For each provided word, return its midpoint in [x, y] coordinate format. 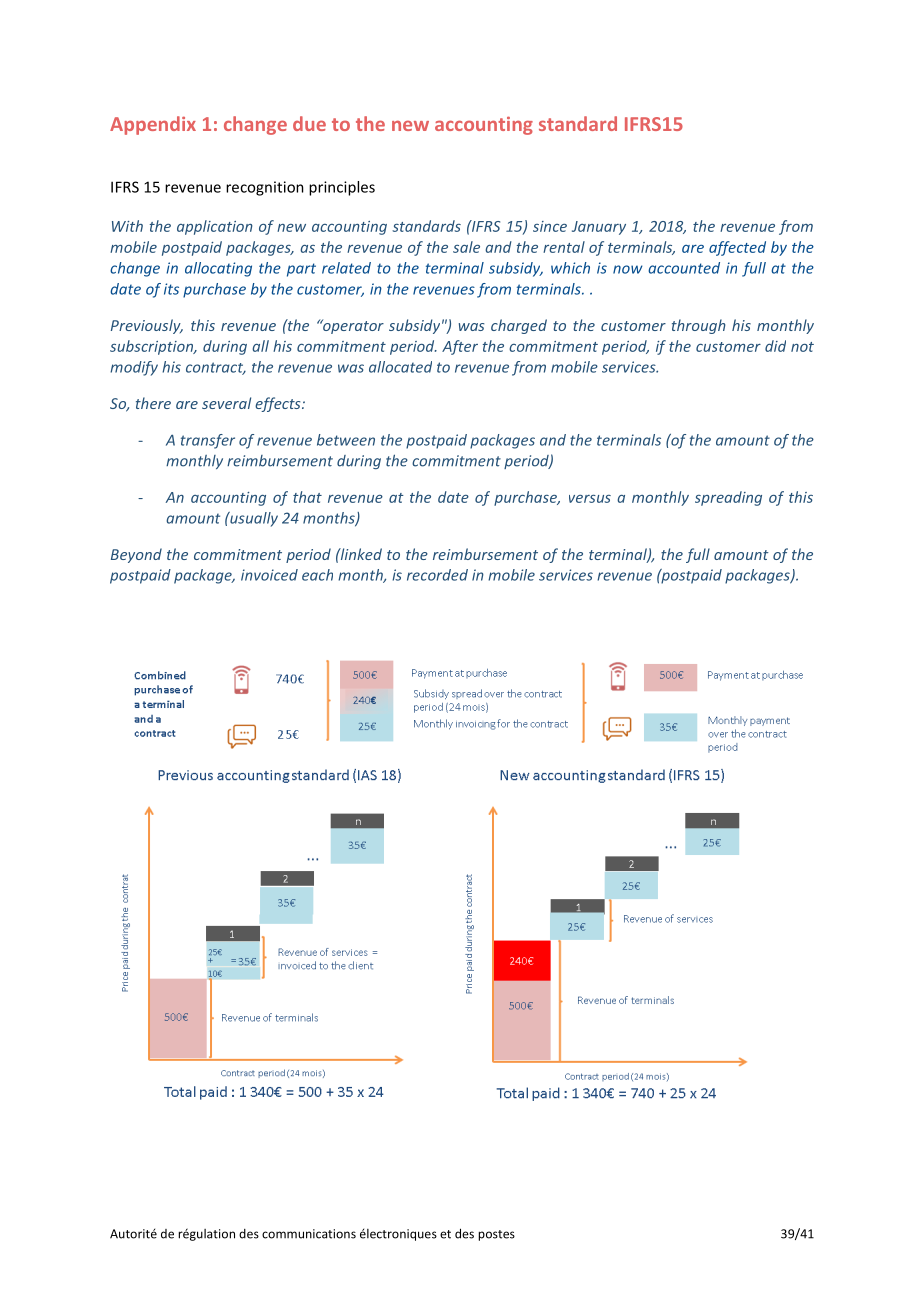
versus [590, 499]
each [317, 575]
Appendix [153, 125]
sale [466, 247]
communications [309, 1234]
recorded [437, 575]
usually [253, 519]
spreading [728, 498]
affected [737, 248]
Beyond [136, 555]
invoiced [269, 575]
